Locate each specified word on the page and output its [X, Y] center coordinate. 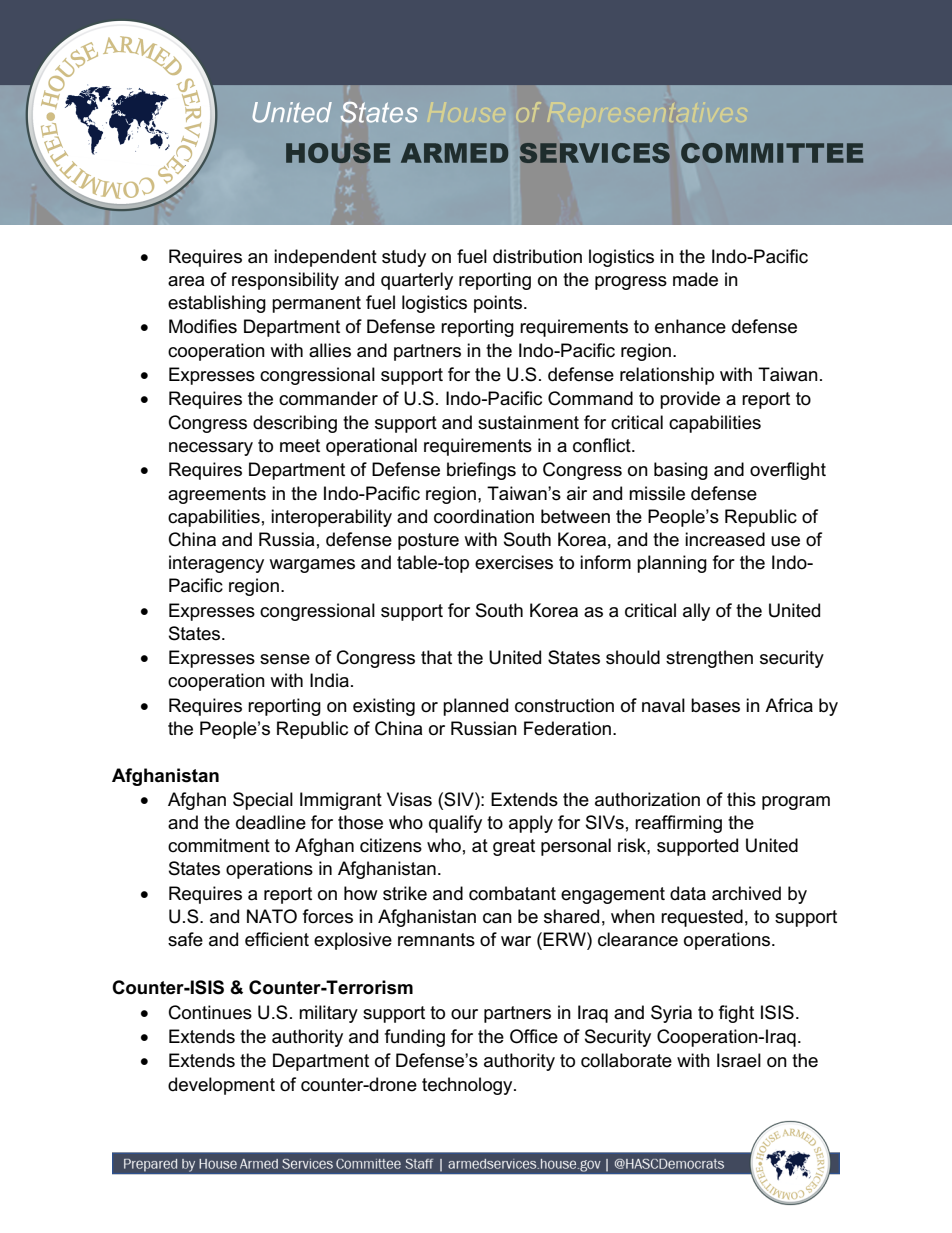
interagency [216, 564]
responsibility [285, 281]
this [741, 799]
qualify [455, 824]
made [695, 279]
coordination [484, 516]
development [221, 1086]
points [499, 304]
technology [468, 1086]
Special [263, 801]
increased [725, 539]
